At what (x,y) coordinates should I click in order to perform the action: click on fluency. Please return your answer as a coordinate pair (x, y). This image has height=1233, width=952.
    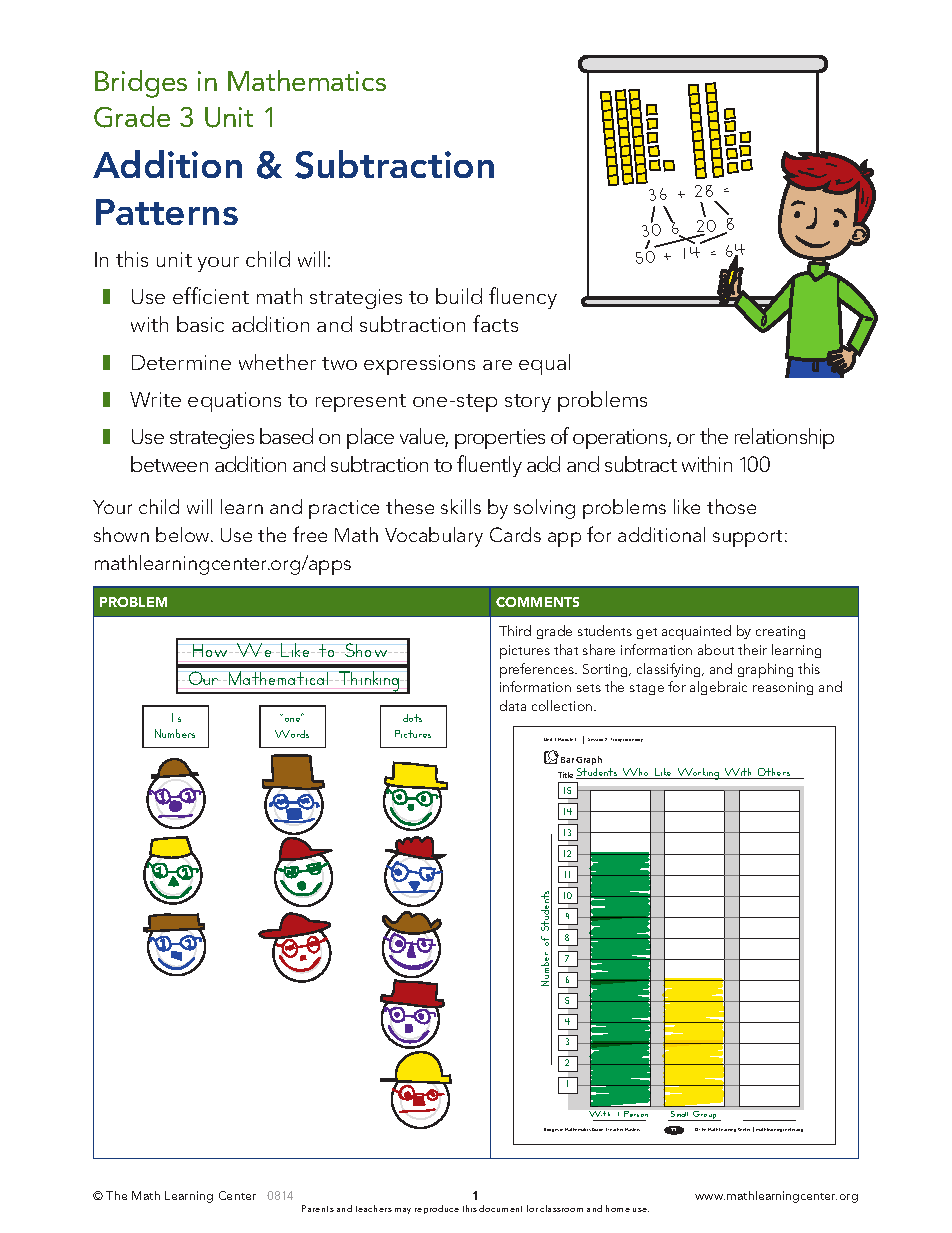
    Looking at the image, I should click on (523, 298).
